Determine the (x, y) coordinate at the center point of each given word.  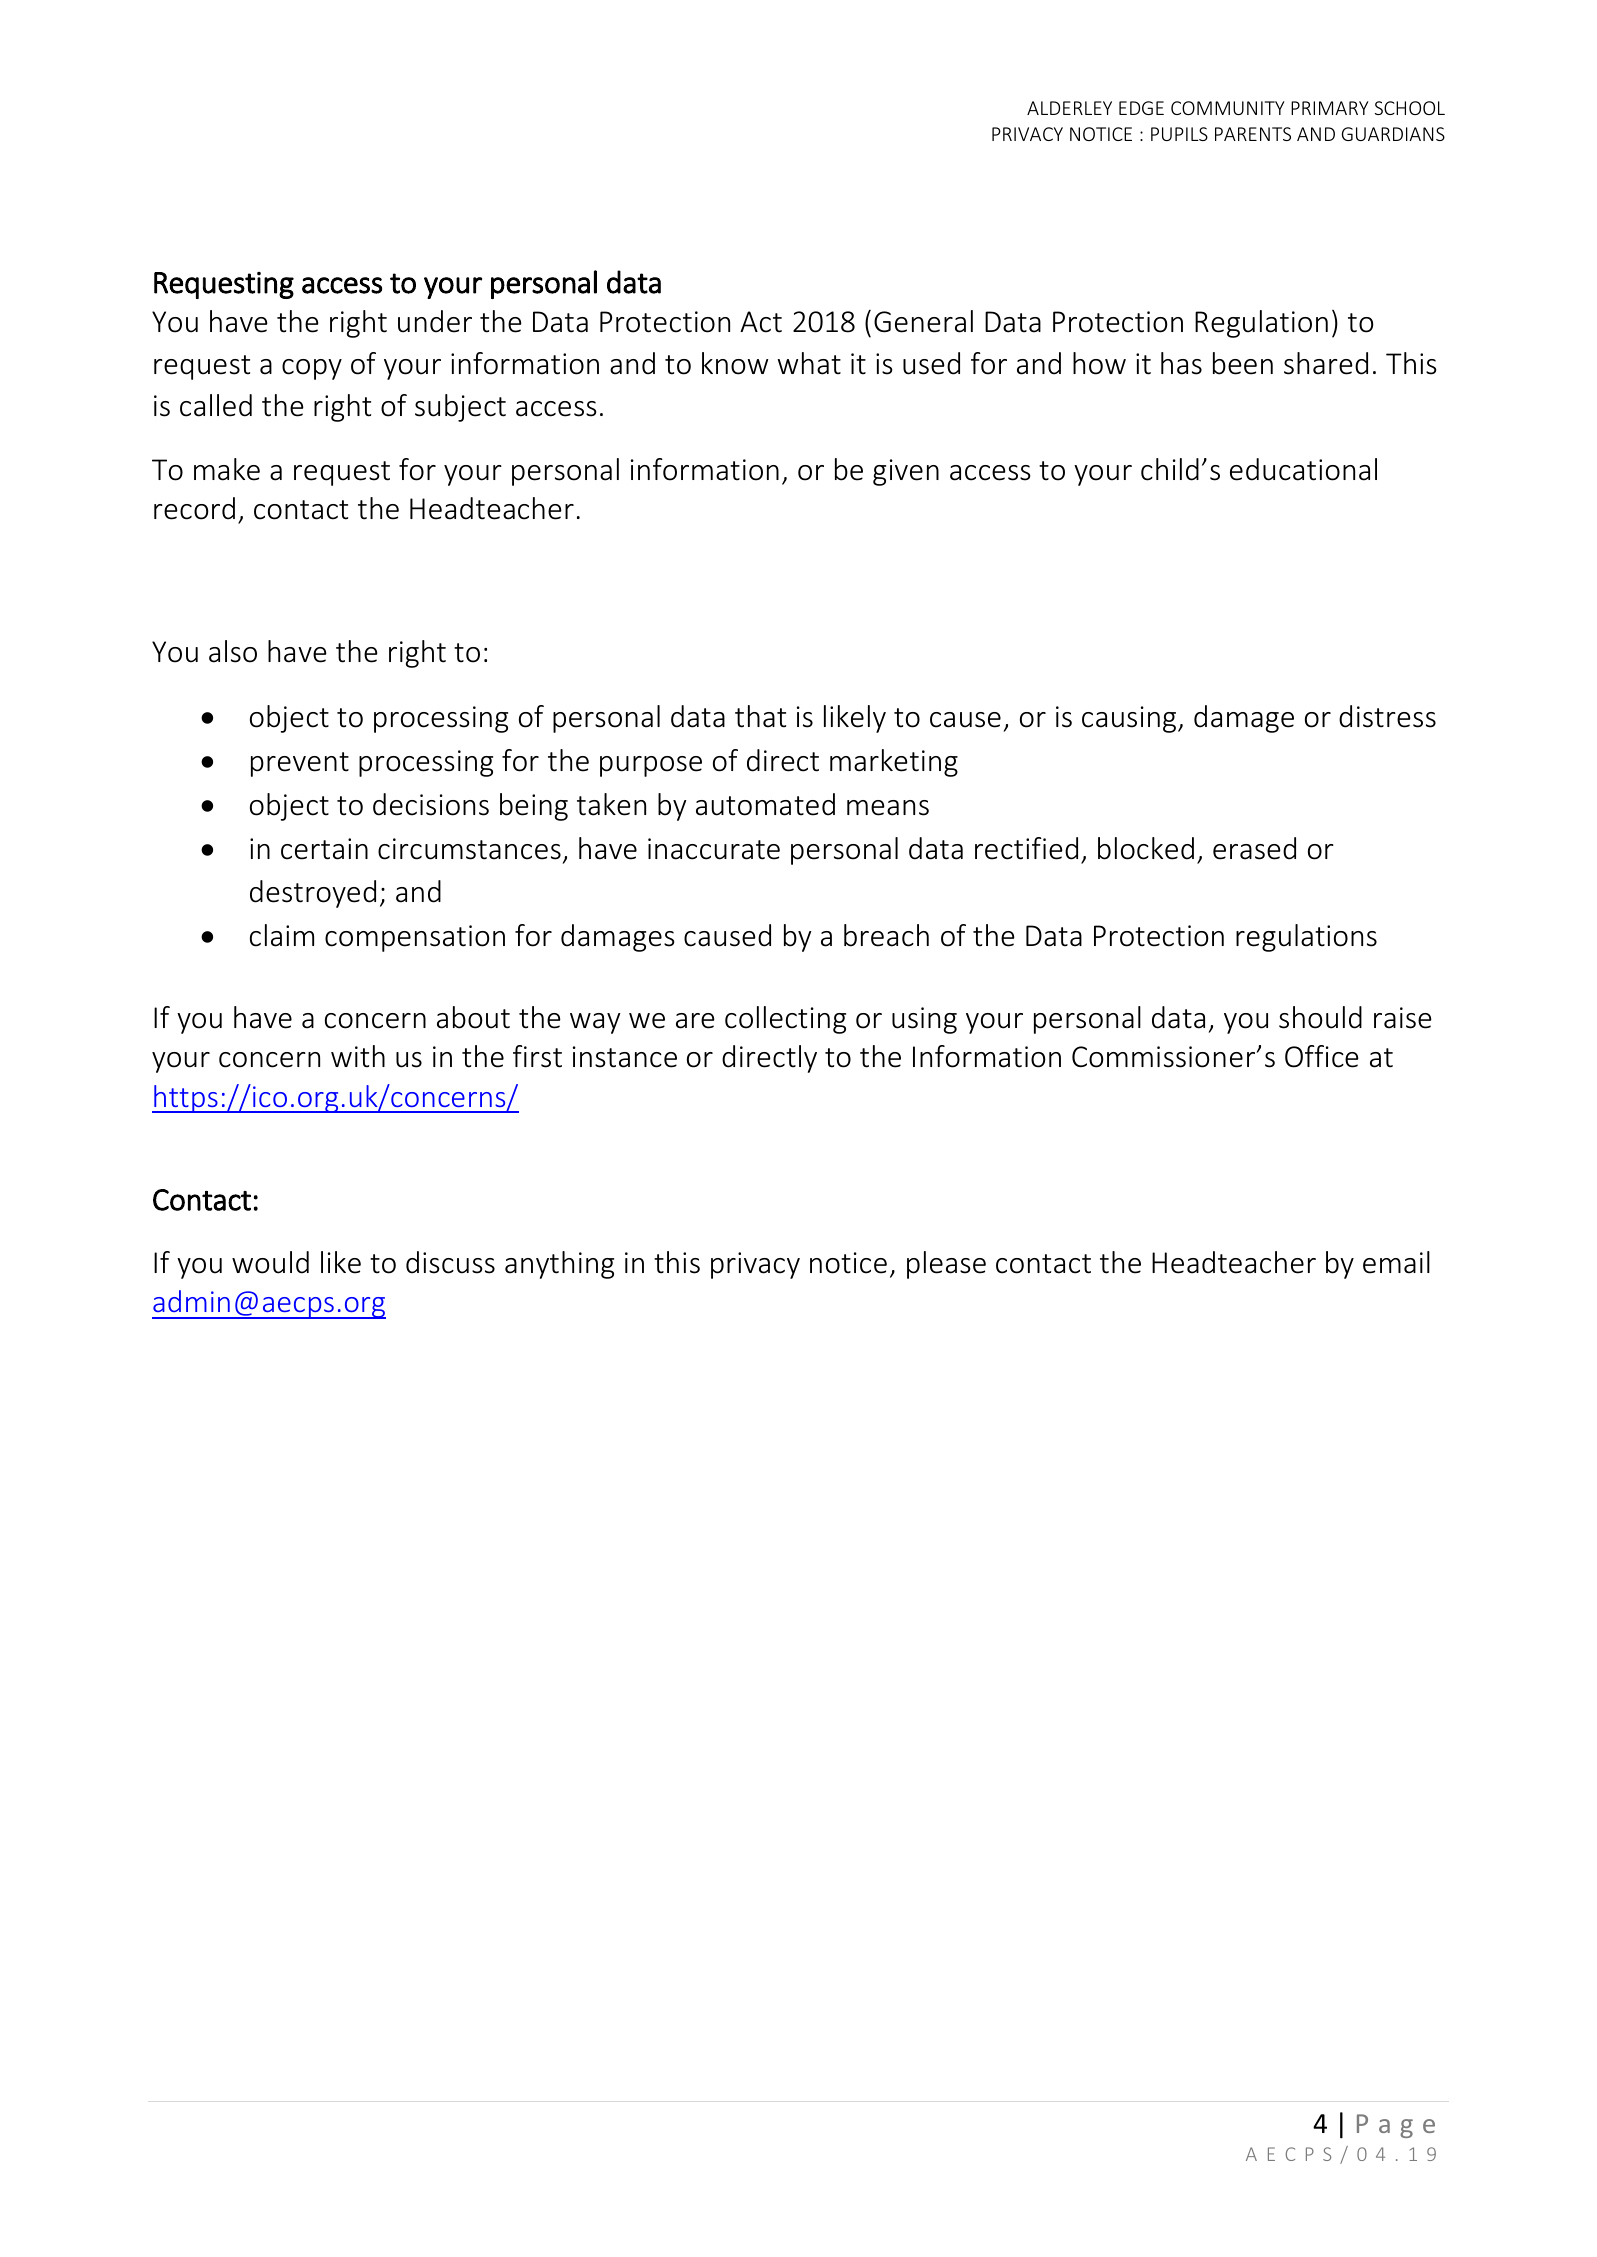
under (435, 321)
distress (1387, 716)
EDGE (1141, 108)
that (760, 716)
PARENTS (1253, 134)
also (233, 651)
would (270, 1262)
